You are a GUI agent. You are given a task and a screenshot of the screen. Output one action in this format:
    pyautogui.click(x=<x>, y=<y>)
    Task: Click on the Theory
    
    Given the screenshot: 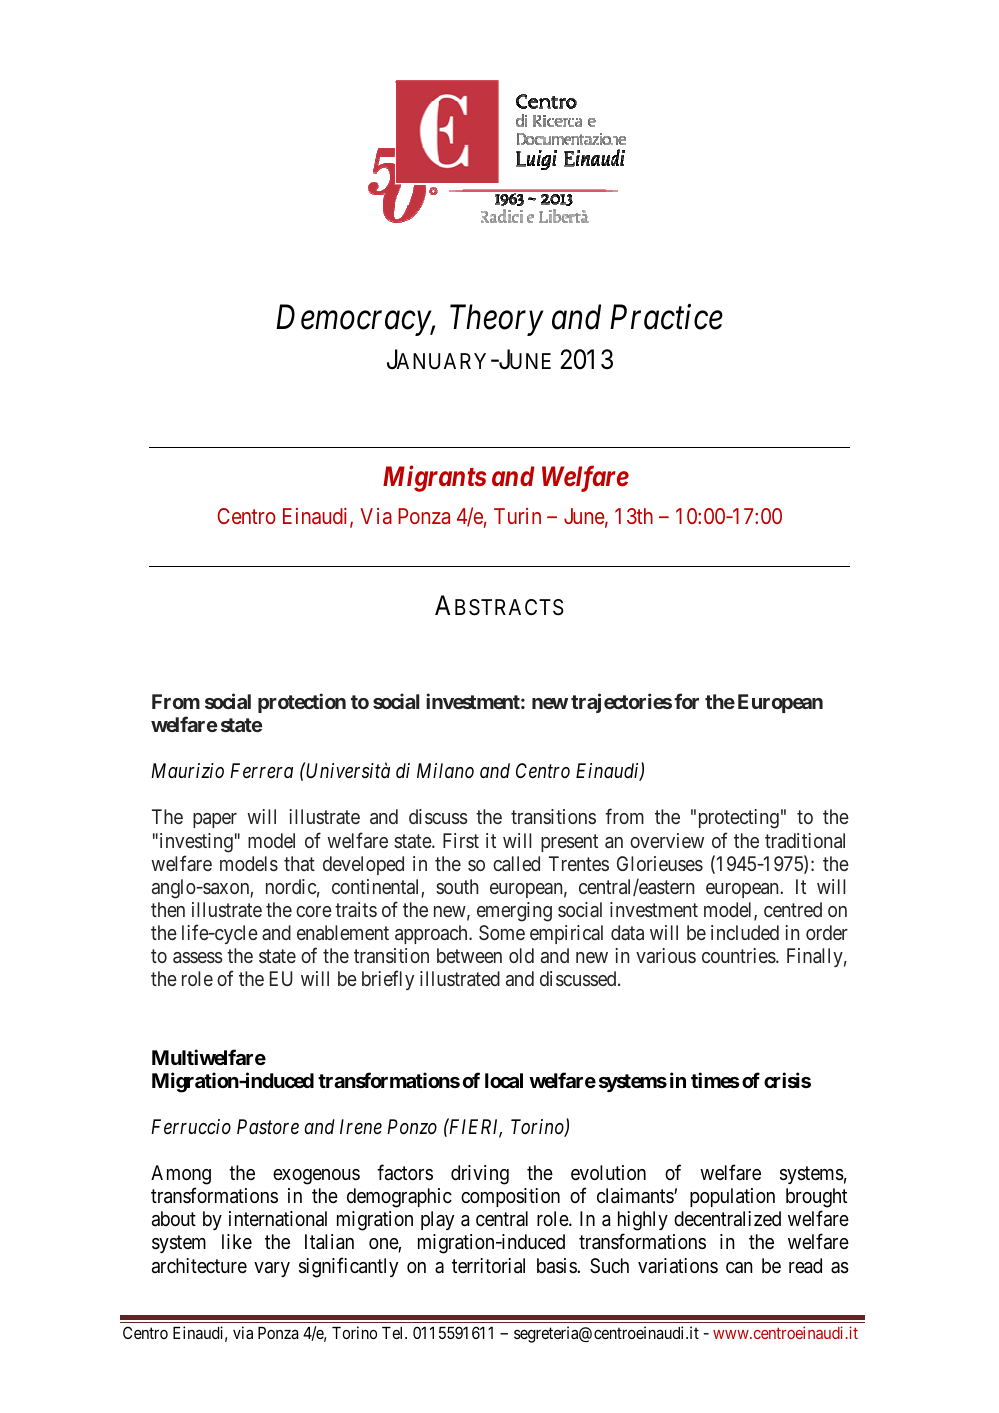 What is the action you would take?
    pyautogui.click(x=497, y=320)
